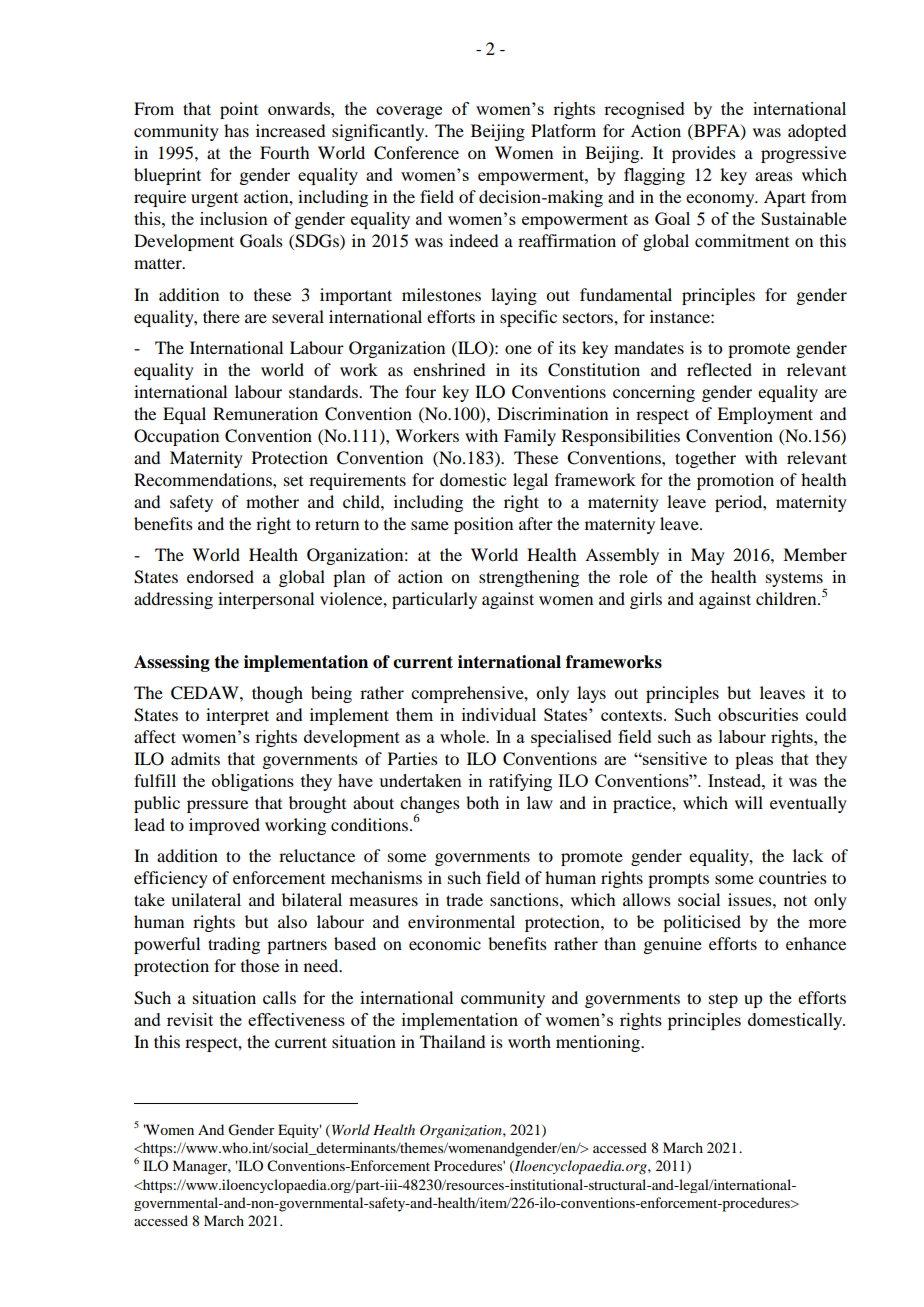 Image resolution: width=924 pixels, height=1307 pixels. Describe the element at coordinates (529, 578) in the image. I see `strengthening` at that location.
